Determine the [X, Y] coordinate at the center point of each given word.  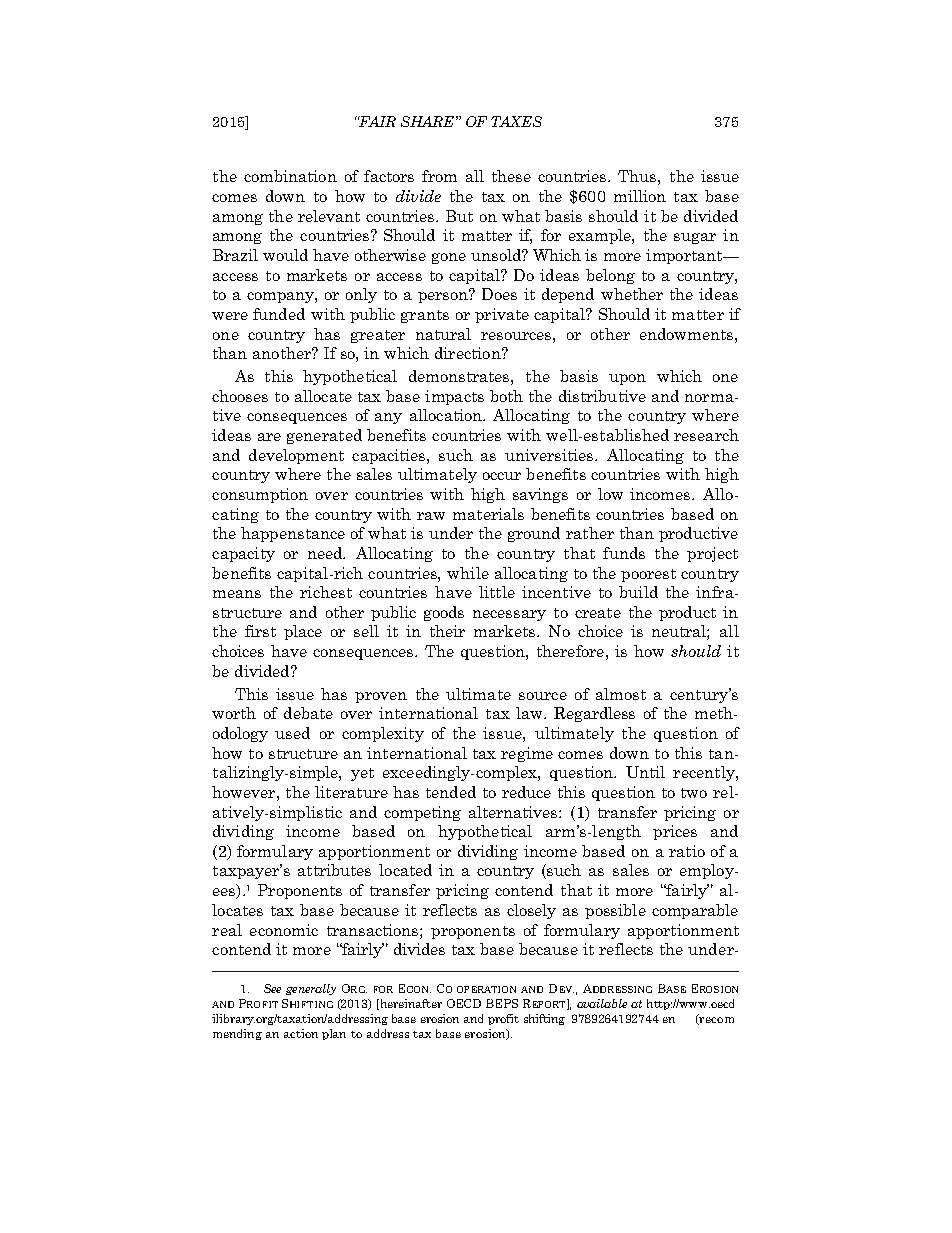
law [530, 713]
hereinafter [410, 1004]
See [272, 988]
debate [308, 713]
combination [290, 176]
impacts [454, 397]
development [296, 456]
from [439, 176]
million [640, 196]
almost [621, 694]
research [706, 435]
